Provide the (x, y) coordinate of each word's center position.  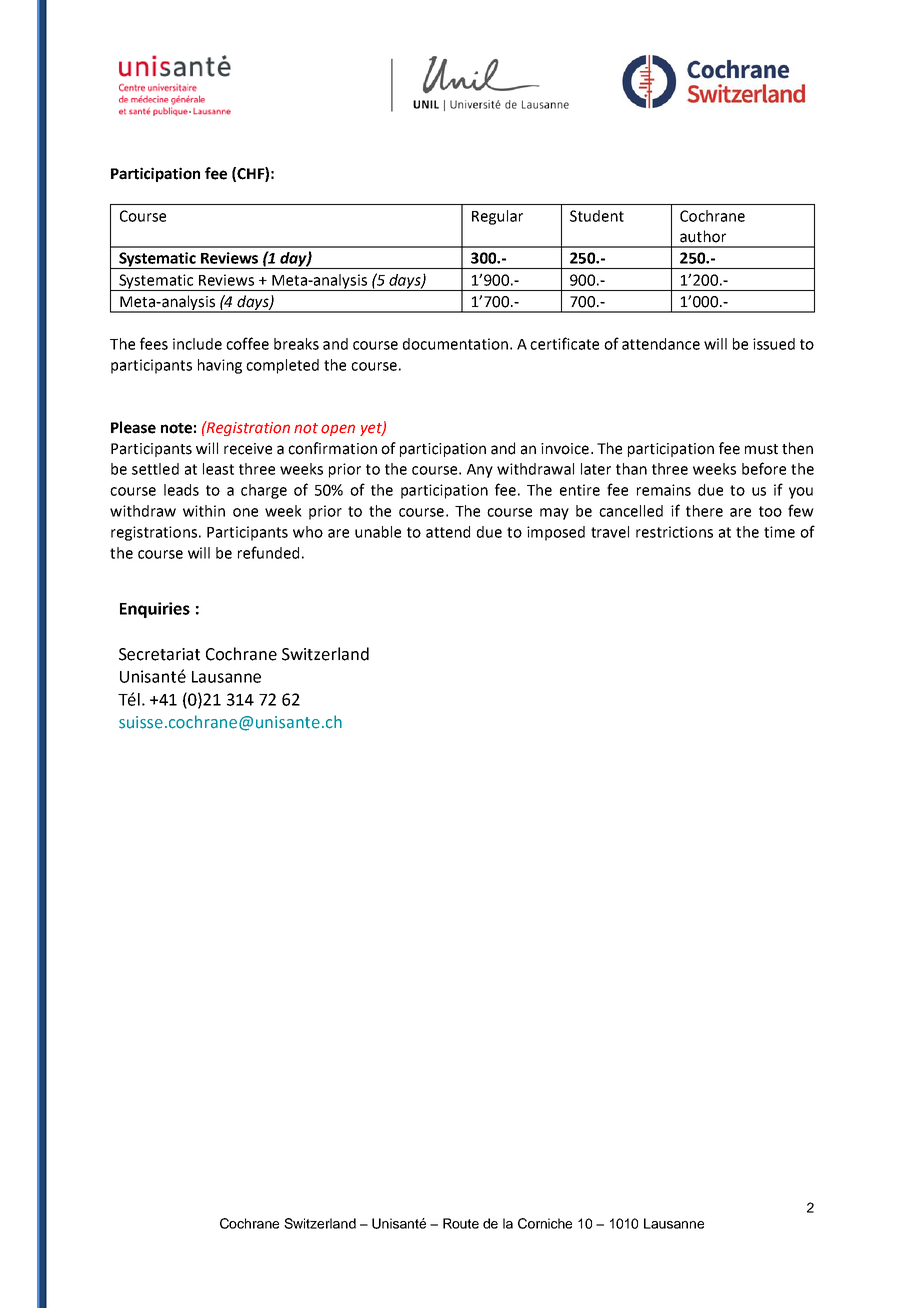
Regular (497, 217)
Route (461, 1223)
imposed (556, 533)
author (703, 236)
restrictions (674, 532)
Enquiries (155, 610)
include (197, 344)
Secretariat (159, 654)
